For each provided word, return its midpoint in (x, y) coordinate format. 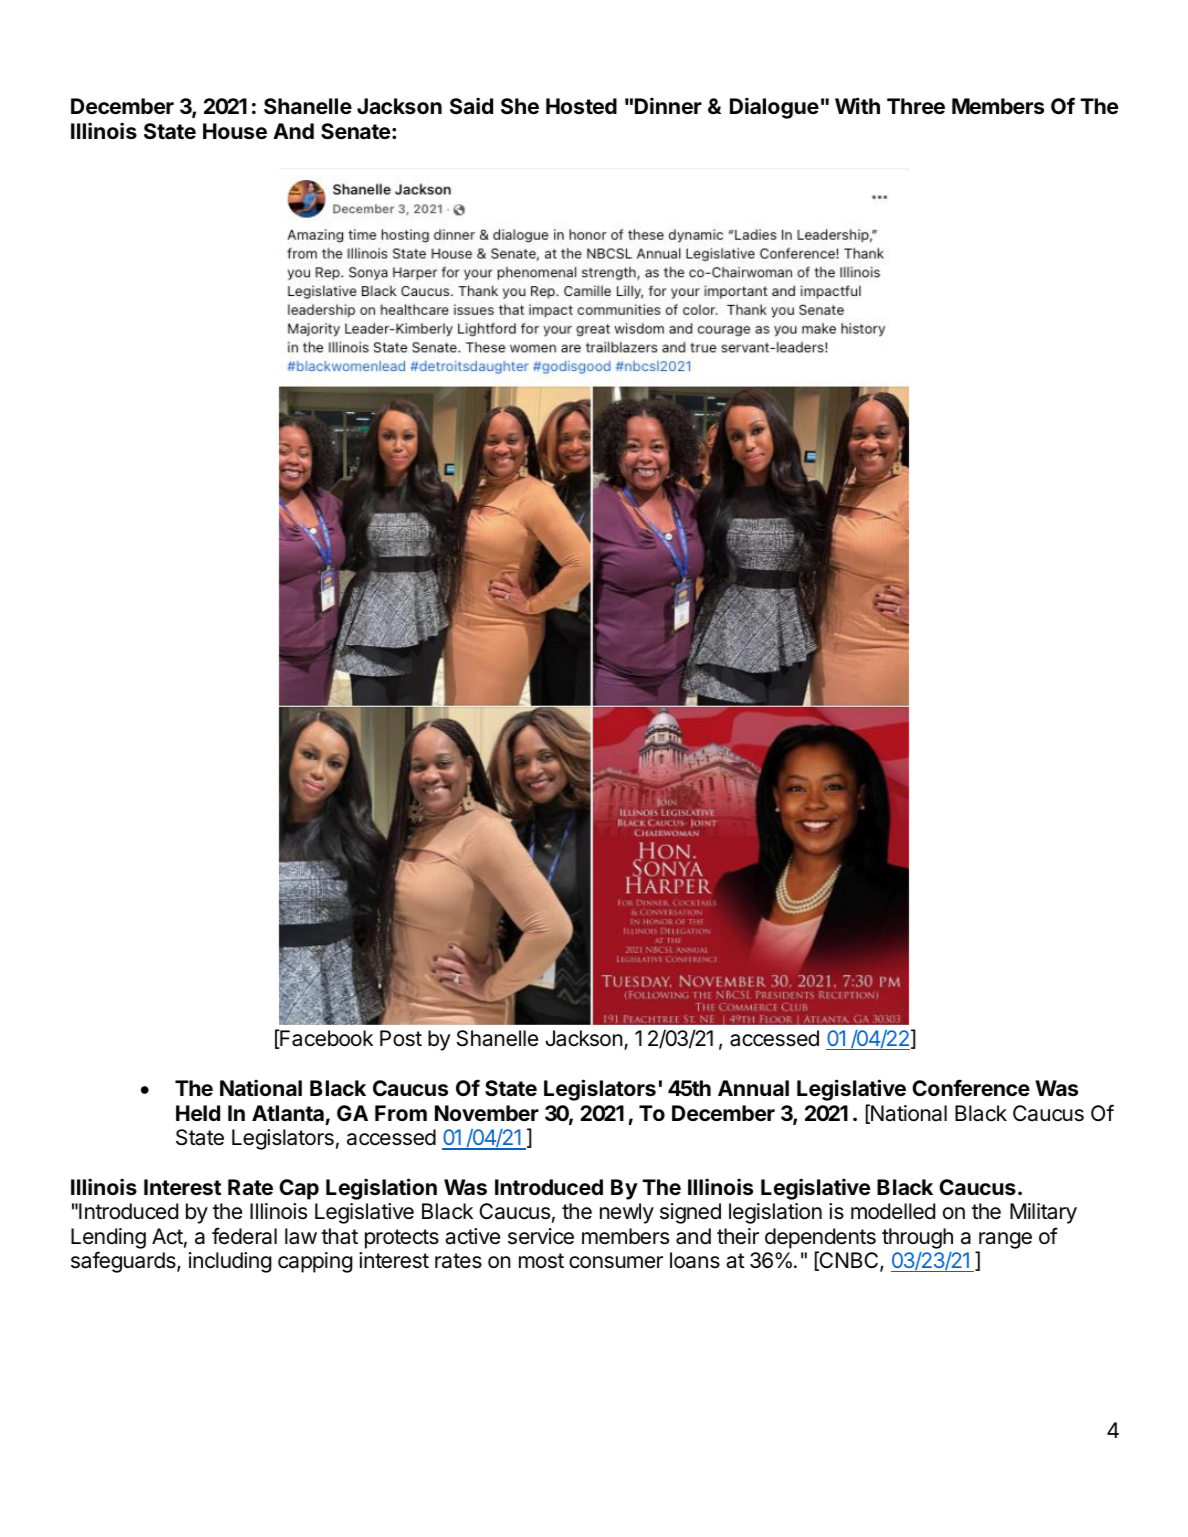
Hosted (581, 106)
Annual (753, 1088)
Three (916, 106)
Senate (355, 131)
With (857, 105)
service (541, 1236)
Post (401, 1038)
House (235, 131)
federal (244, 1236)
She (520, 106)
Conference (971, 1087)
